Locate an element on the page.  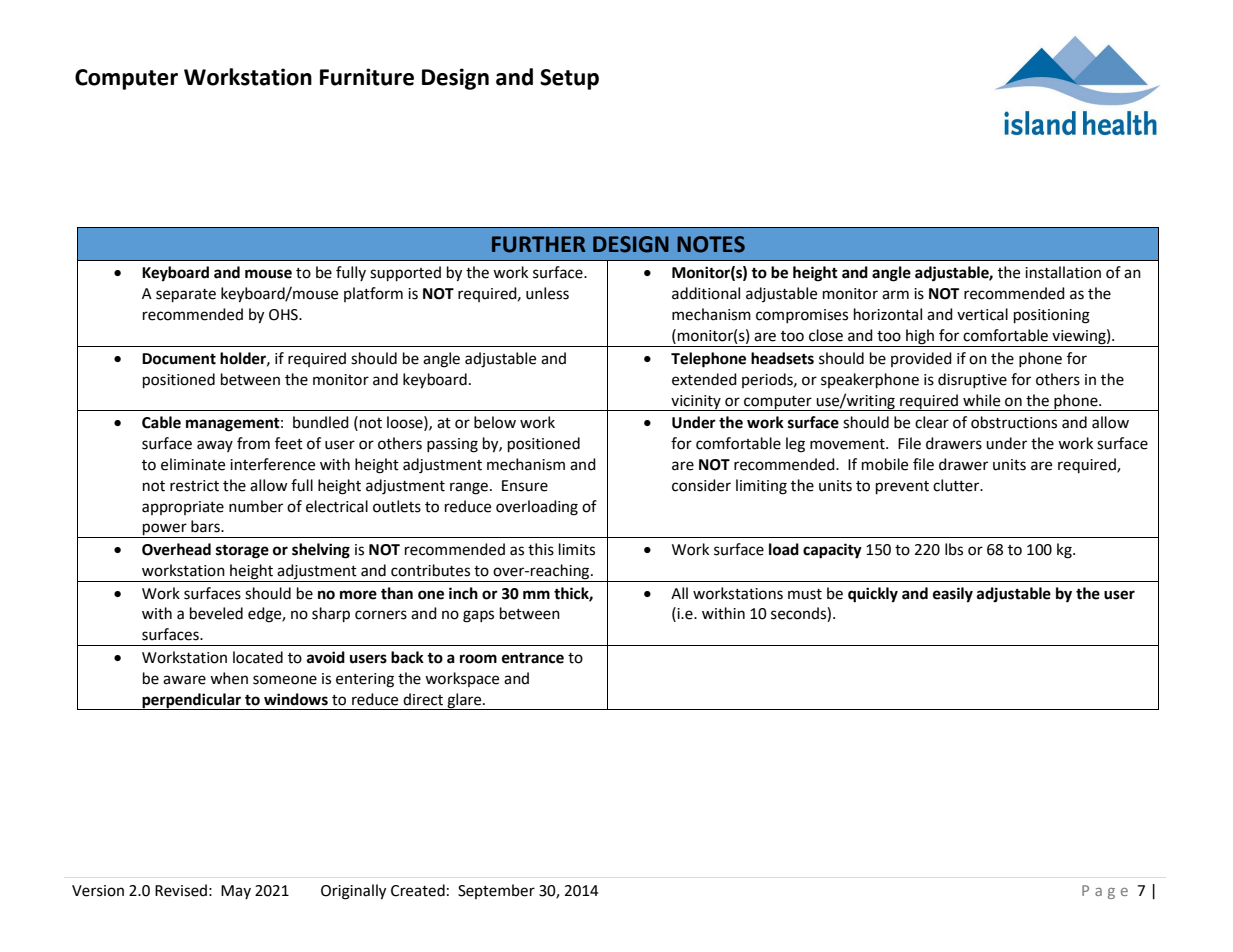
clutter is located at coordinates (957, 485).
